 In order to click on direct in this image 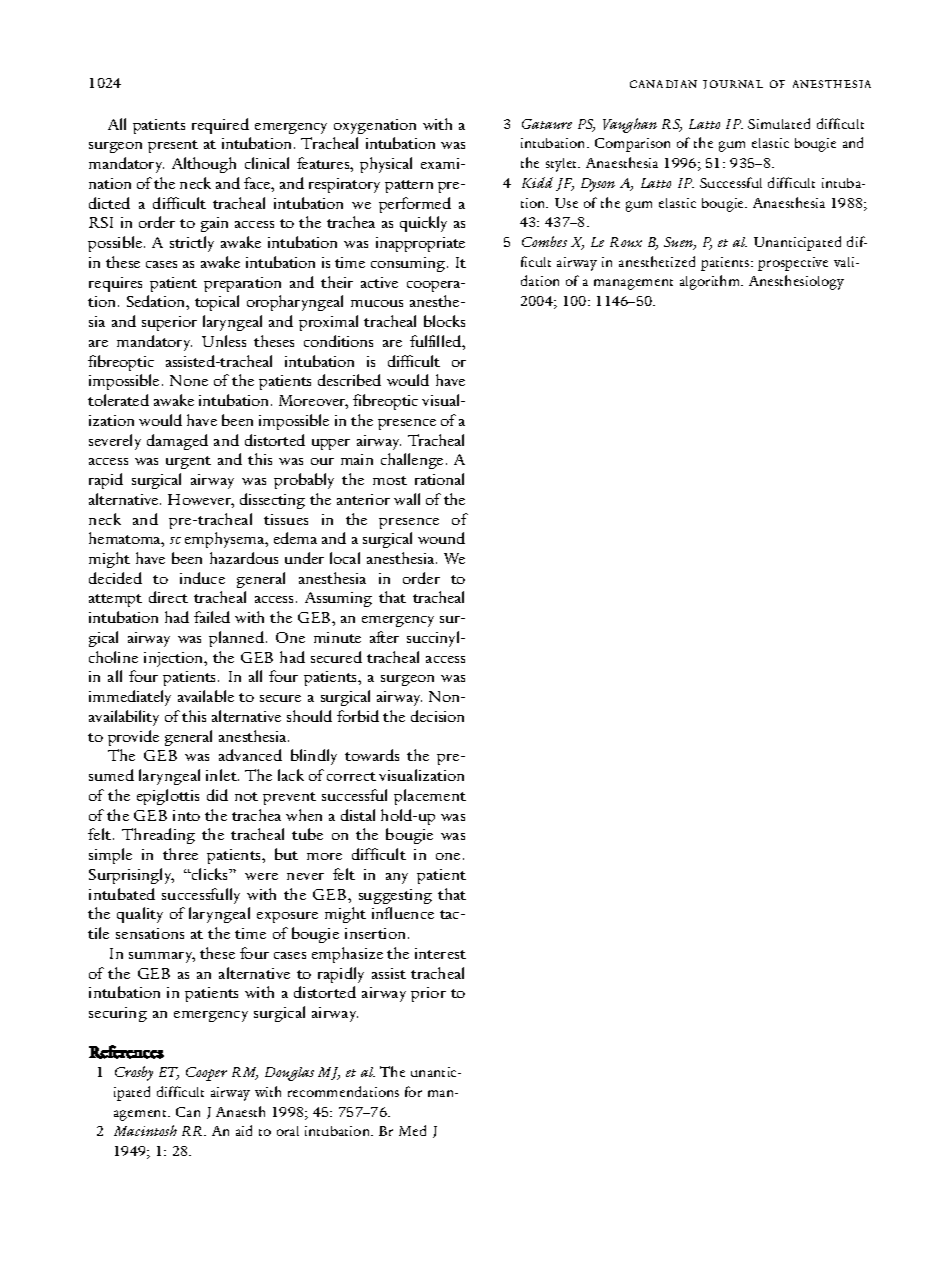, I will do `click(168, 597)`.
